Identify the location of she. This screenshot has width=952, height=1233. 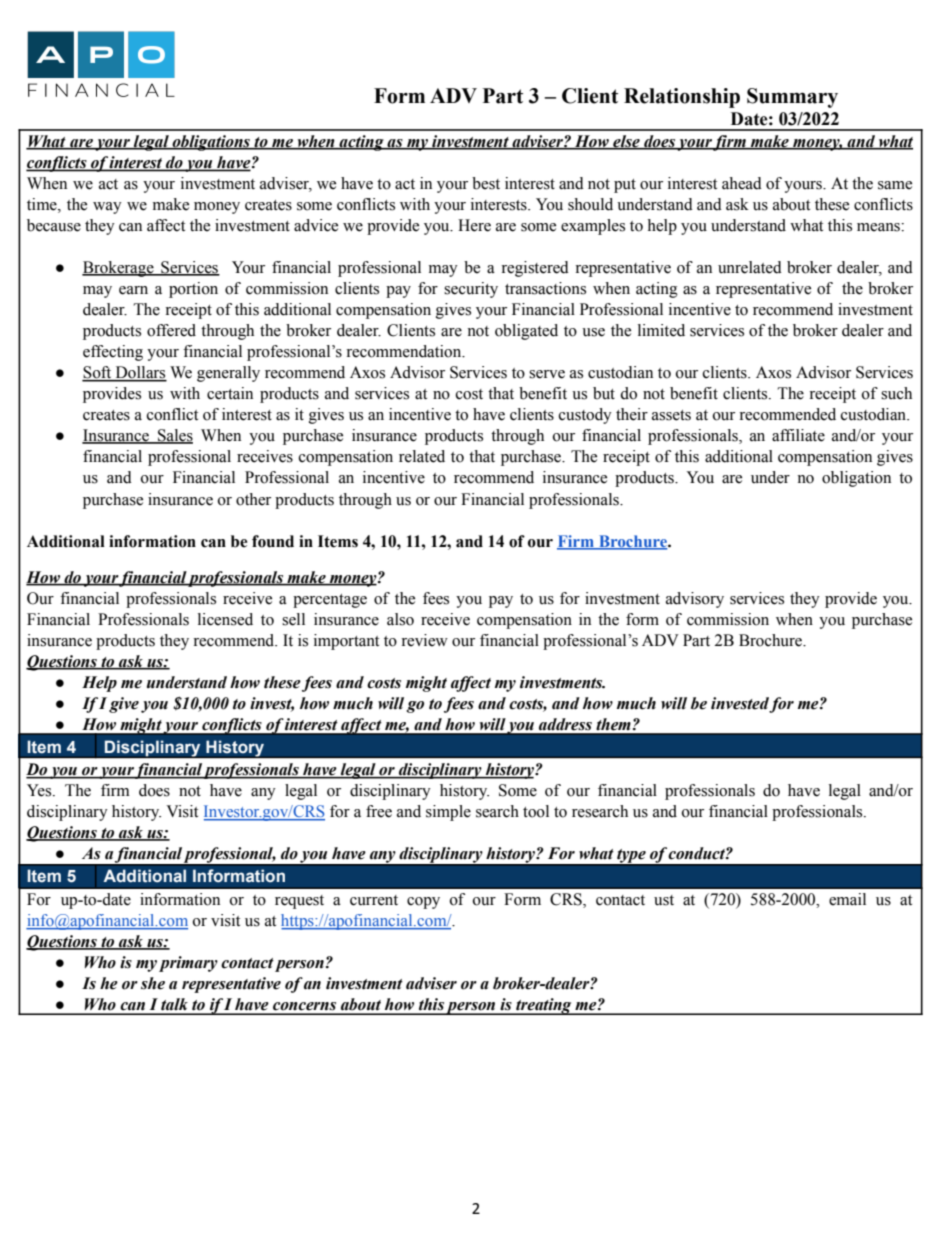
(153, 983).
